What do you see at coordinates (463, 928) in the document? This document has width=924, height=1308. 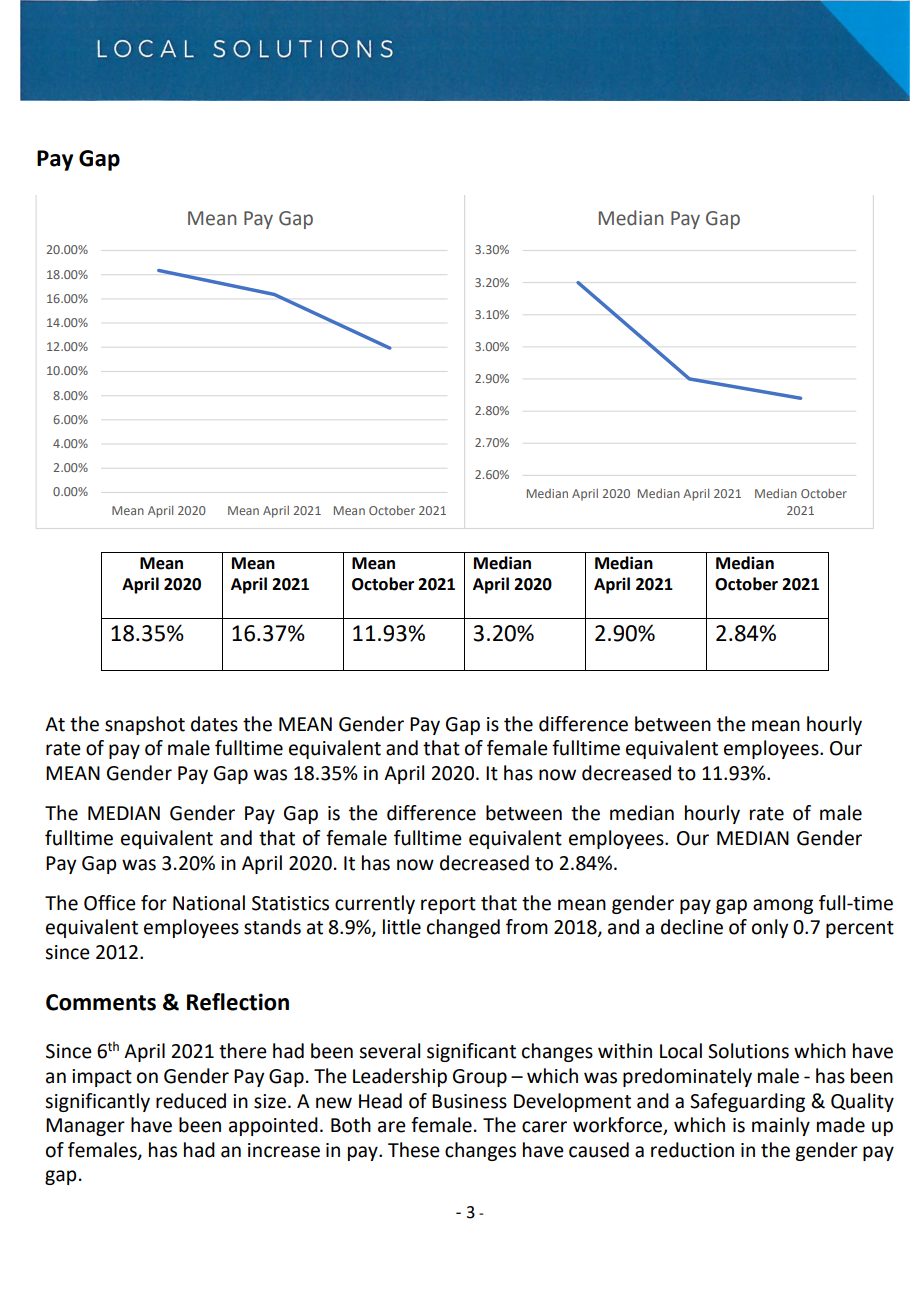 I see `changed` at bounding box center [463, 928].
